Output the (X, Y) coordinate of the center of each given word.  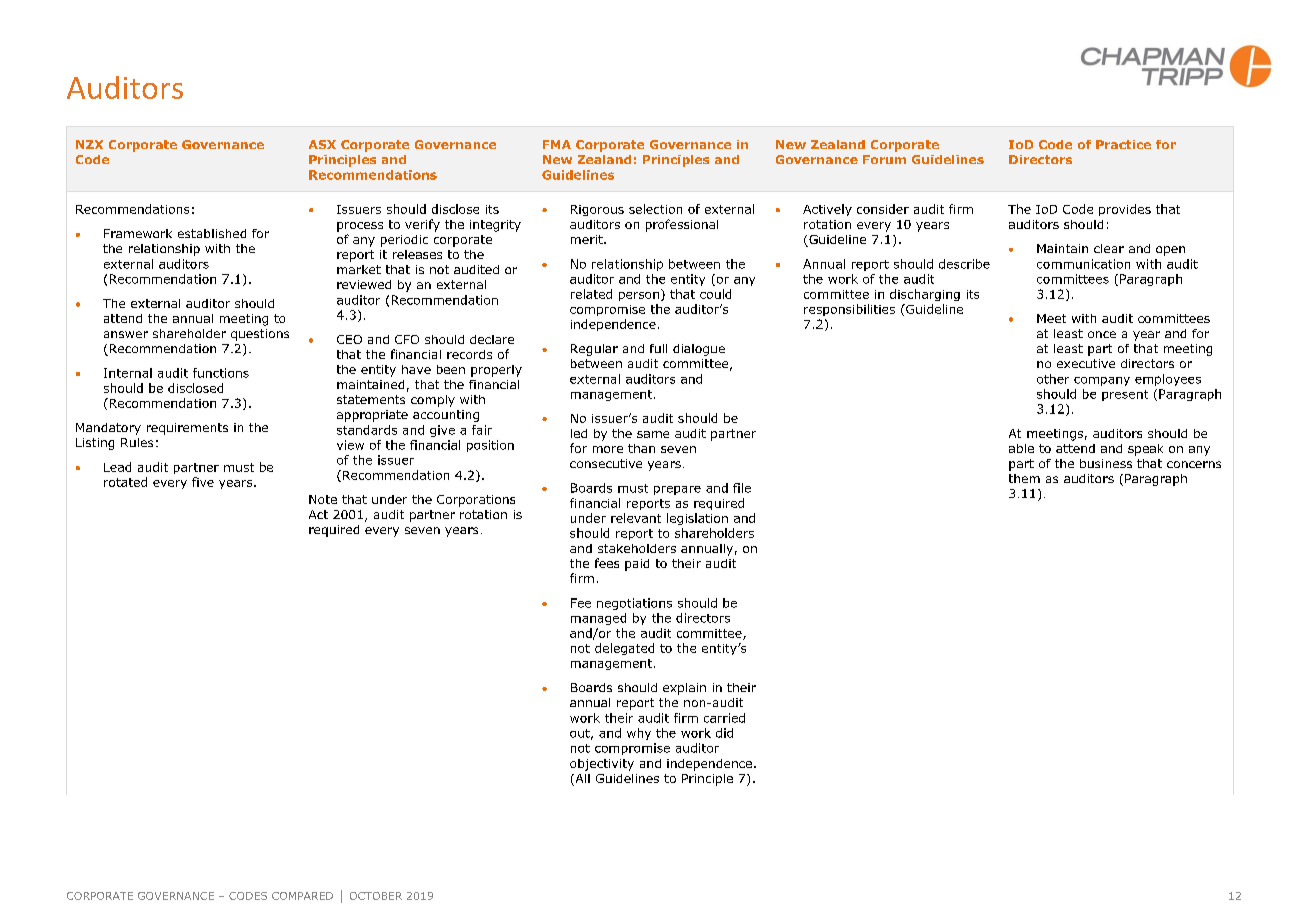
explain (684, 689)
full (658, 348)
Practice (1123, 144)
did (724, 733)
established (212, 233)
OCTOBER (376, 896)
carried (724, 718)
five (203, 482)
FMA (557, 144)
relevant (636, 518)
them (1024, 478)
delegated (624, 649)
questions (260, 335)
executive (1086, 363)
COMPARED (302, 896)
